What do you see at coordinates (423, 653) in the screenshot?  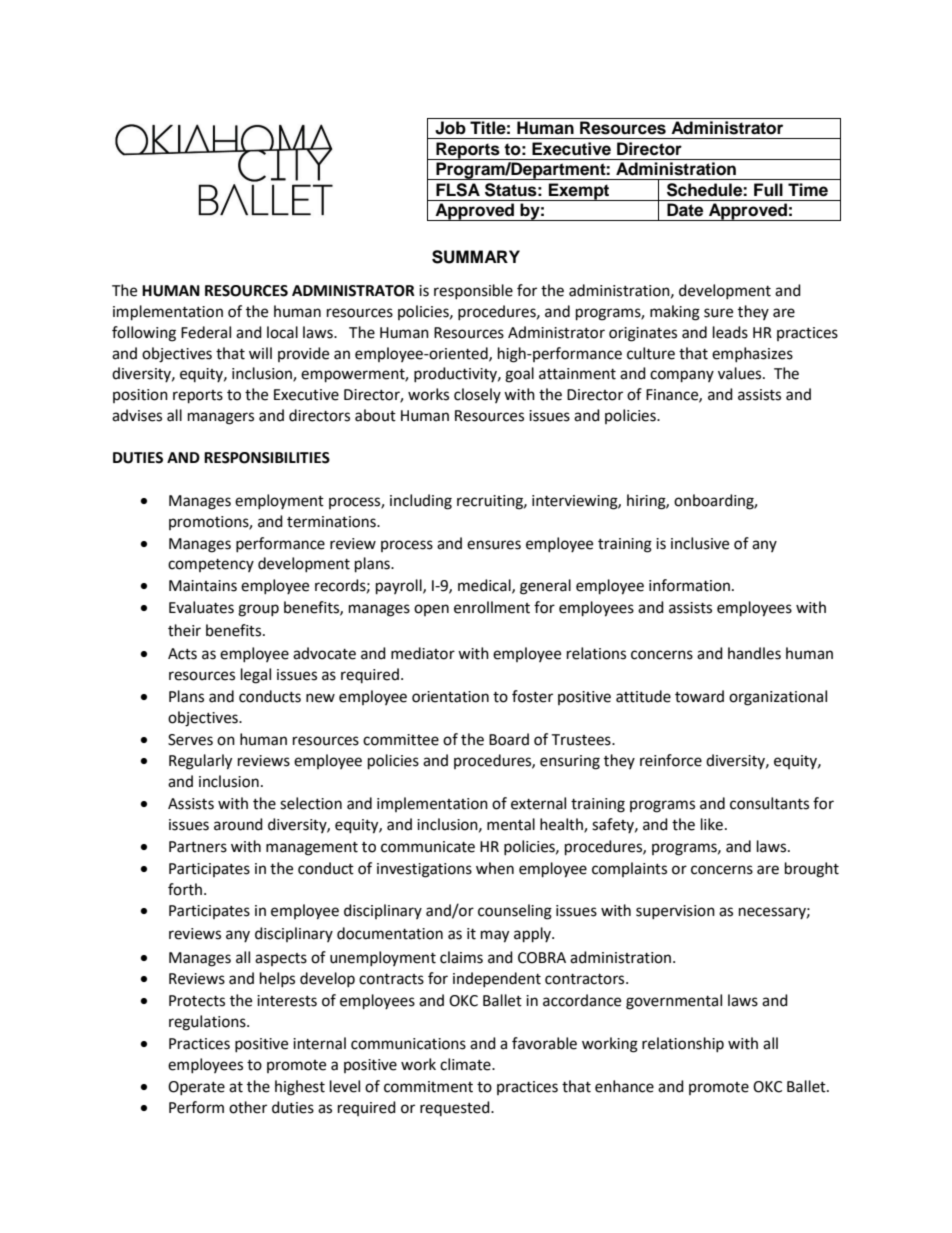 I see `mediator` at bounding box center [423, 653].
